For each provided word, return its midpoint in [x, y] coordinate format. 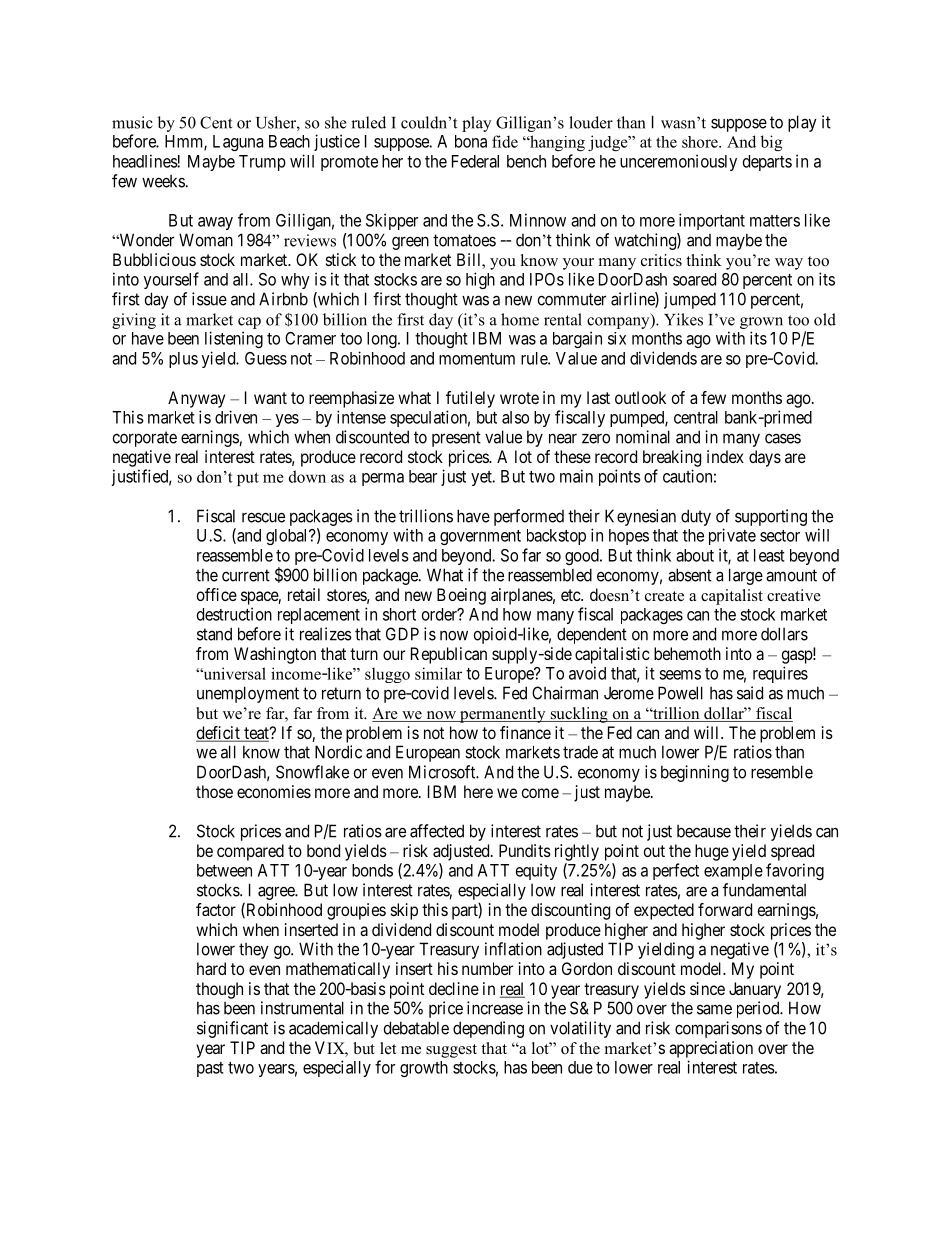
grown [761, 323]
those [214, 791]
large [746, 576]
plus [183, 360]
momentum [477, 359]
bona [471, 141]
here [478, 791]
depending [488, 1029]
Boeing [461, 596]
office [217, 594]
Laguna [238, 143]
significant [232, 1029]
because [704, 831]
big [771, 143]
